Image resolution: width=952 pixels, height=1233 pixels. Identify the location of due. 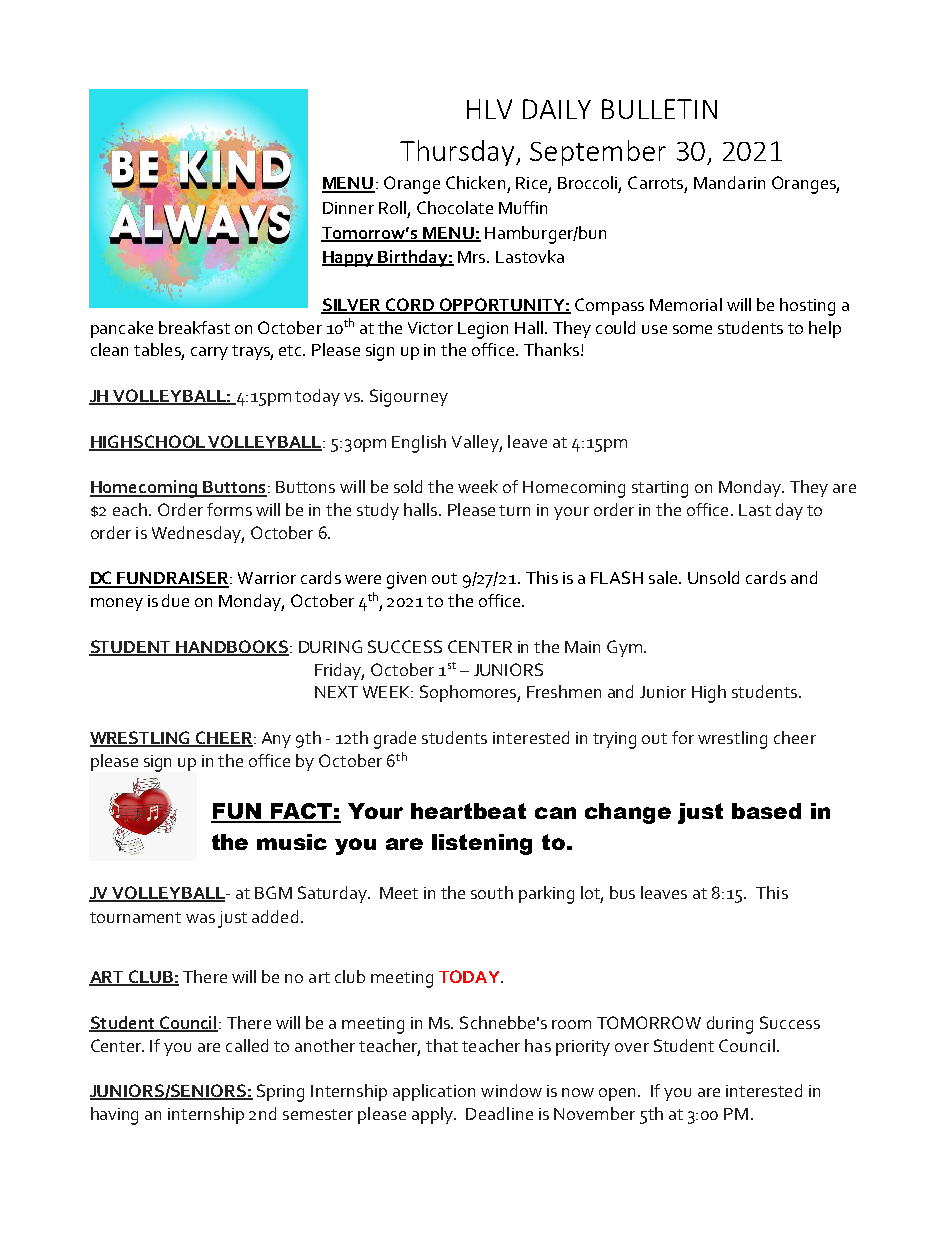
(175, 600).
